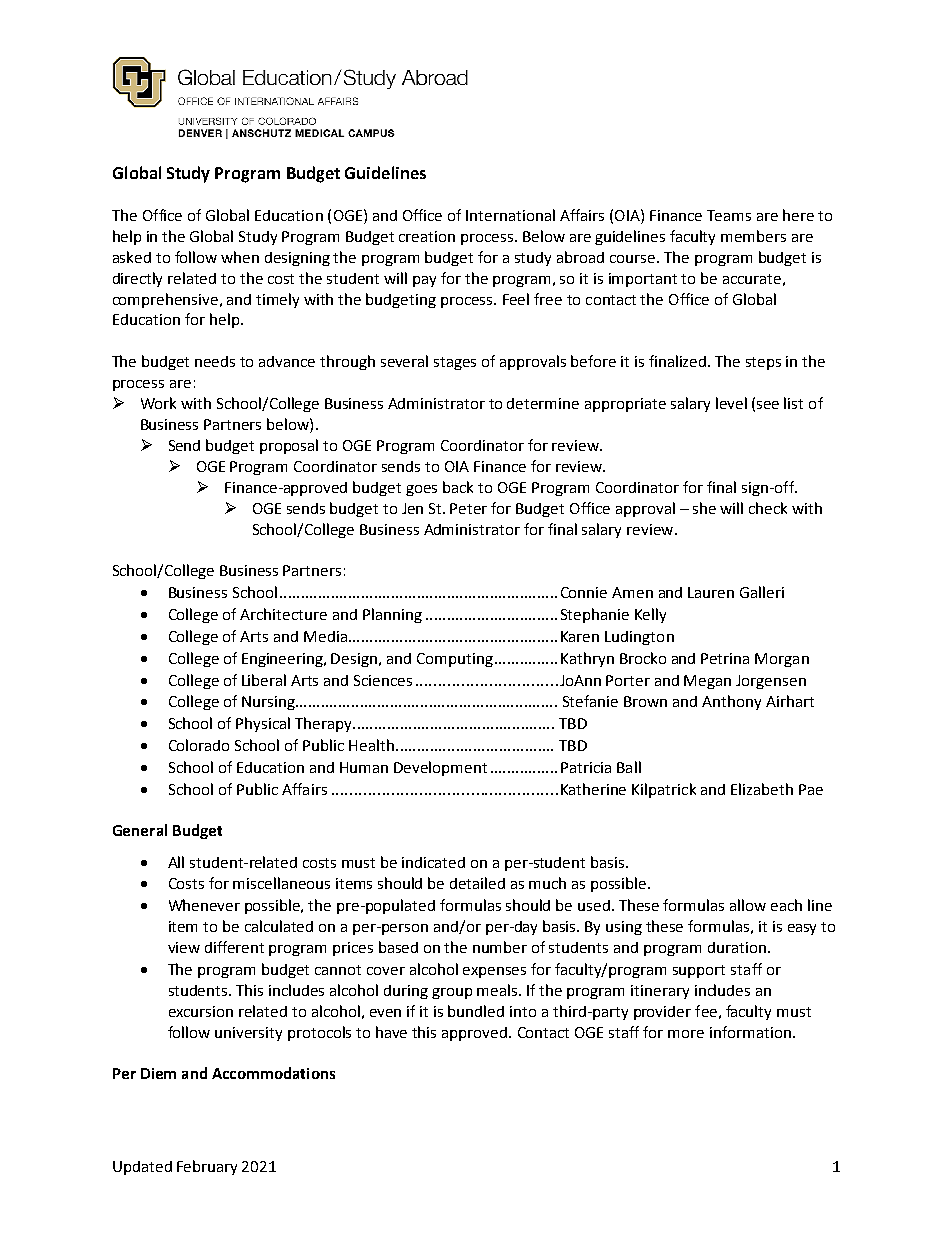 Image resolution: width=952 pixels, height=1233 pixels. Describe the element at coordinates (477, 883) in the screenshot. I see `detailed` at that location.
